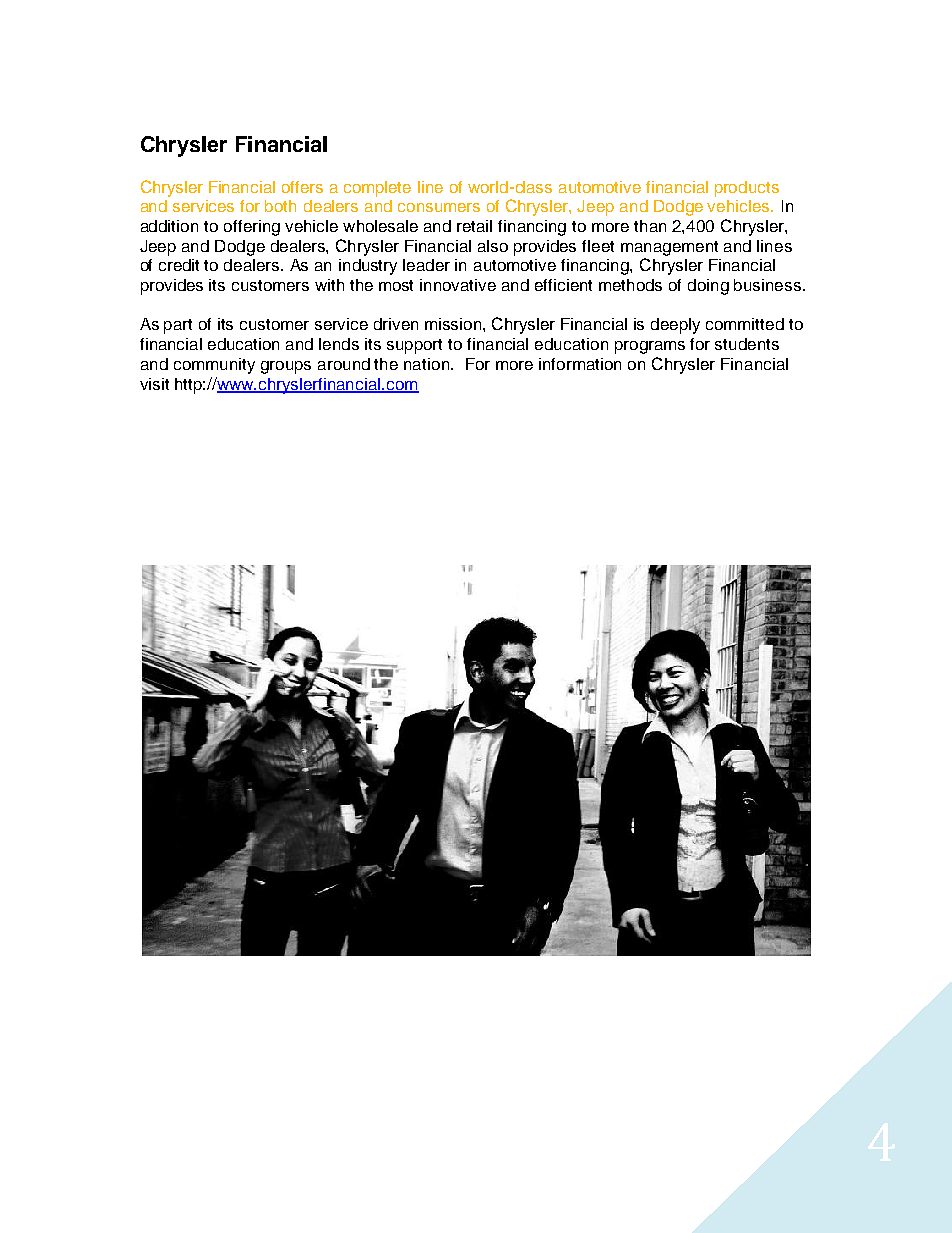 Image resolution: width=952 pixels, height=1233 pixels. What do you see at coordinates (580, 364) in the screenshot?
I see `information` at bounding box center [580, 364].
